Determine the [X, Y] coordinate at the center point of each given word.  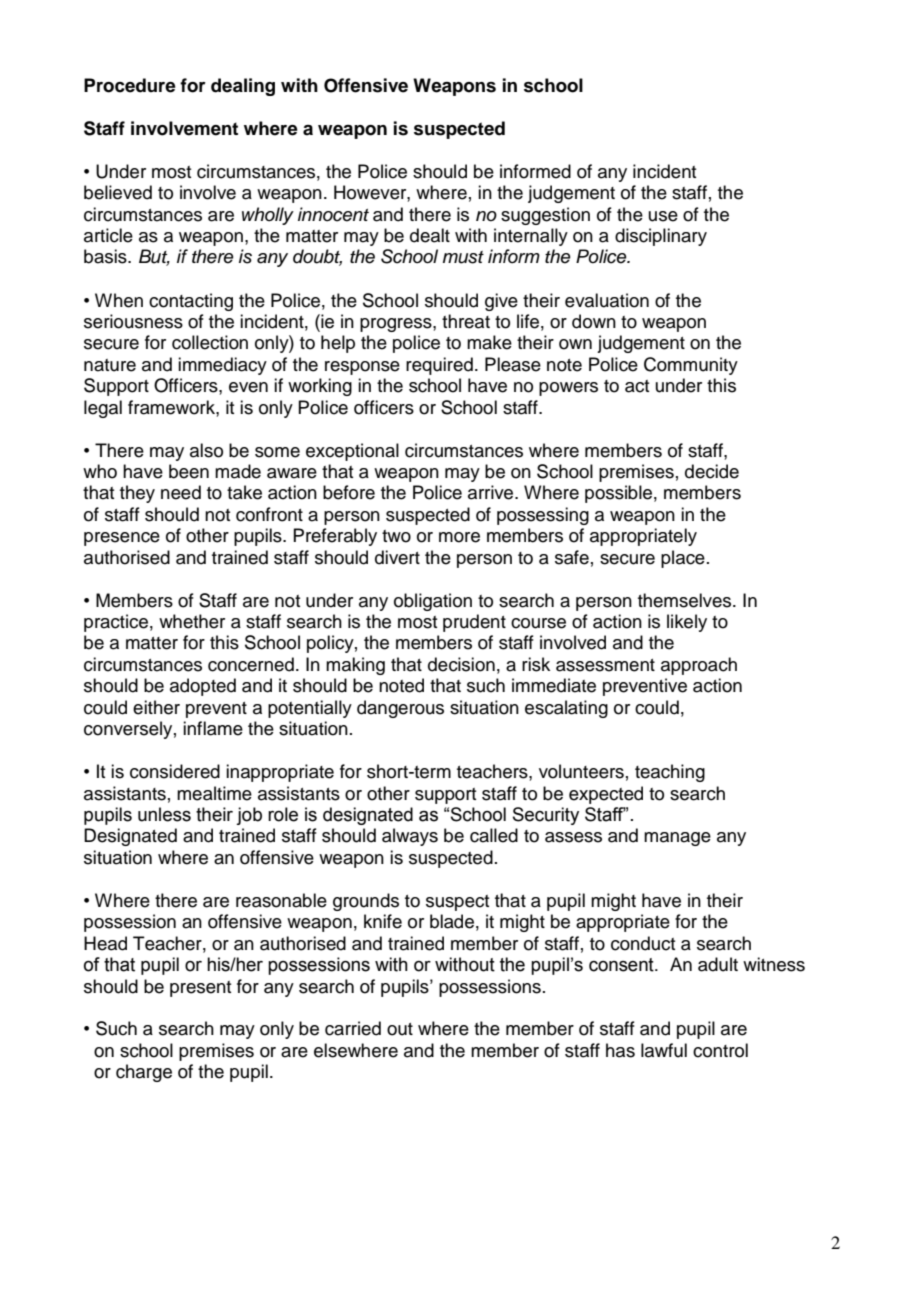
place [683, 559]
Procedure [130, 85]
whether [192, 621]
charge [144, 1073]
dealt [430, 235]
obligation [433, 602]
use [663, 216]
